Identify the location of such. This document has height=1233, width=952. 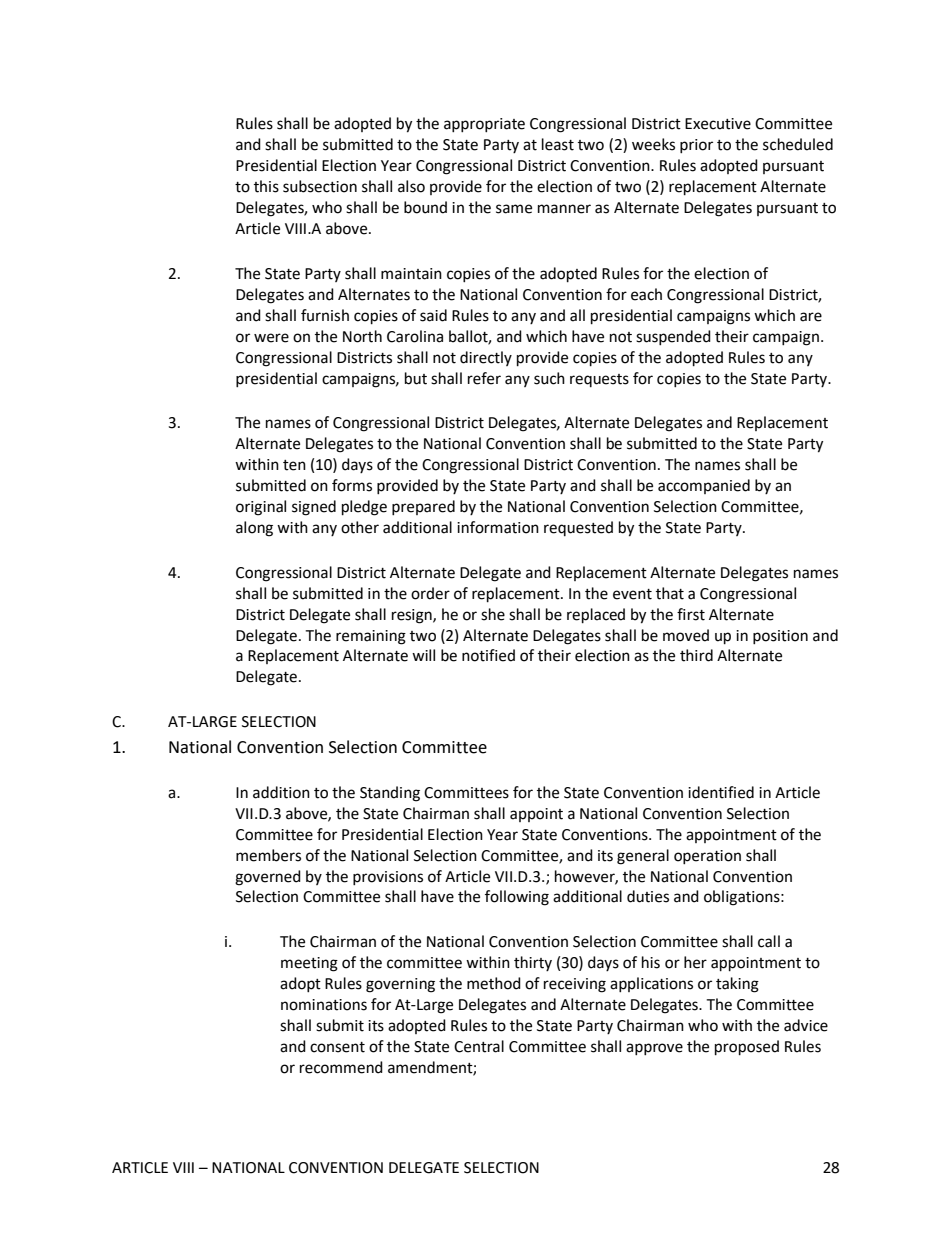
(549, 378).
